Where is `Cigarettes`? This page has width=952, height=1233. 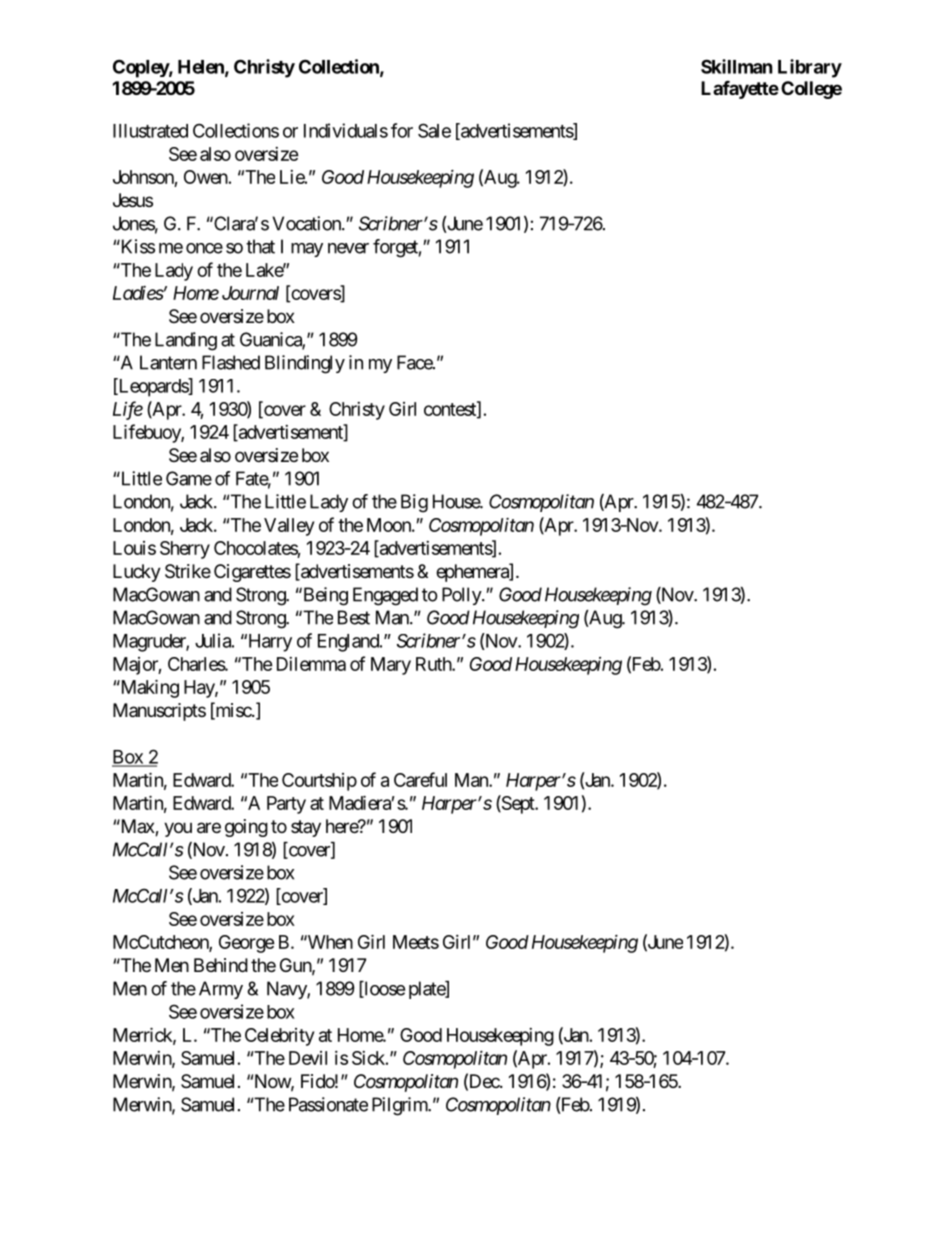 Cigarettes is located at coordinates (252, 573).
